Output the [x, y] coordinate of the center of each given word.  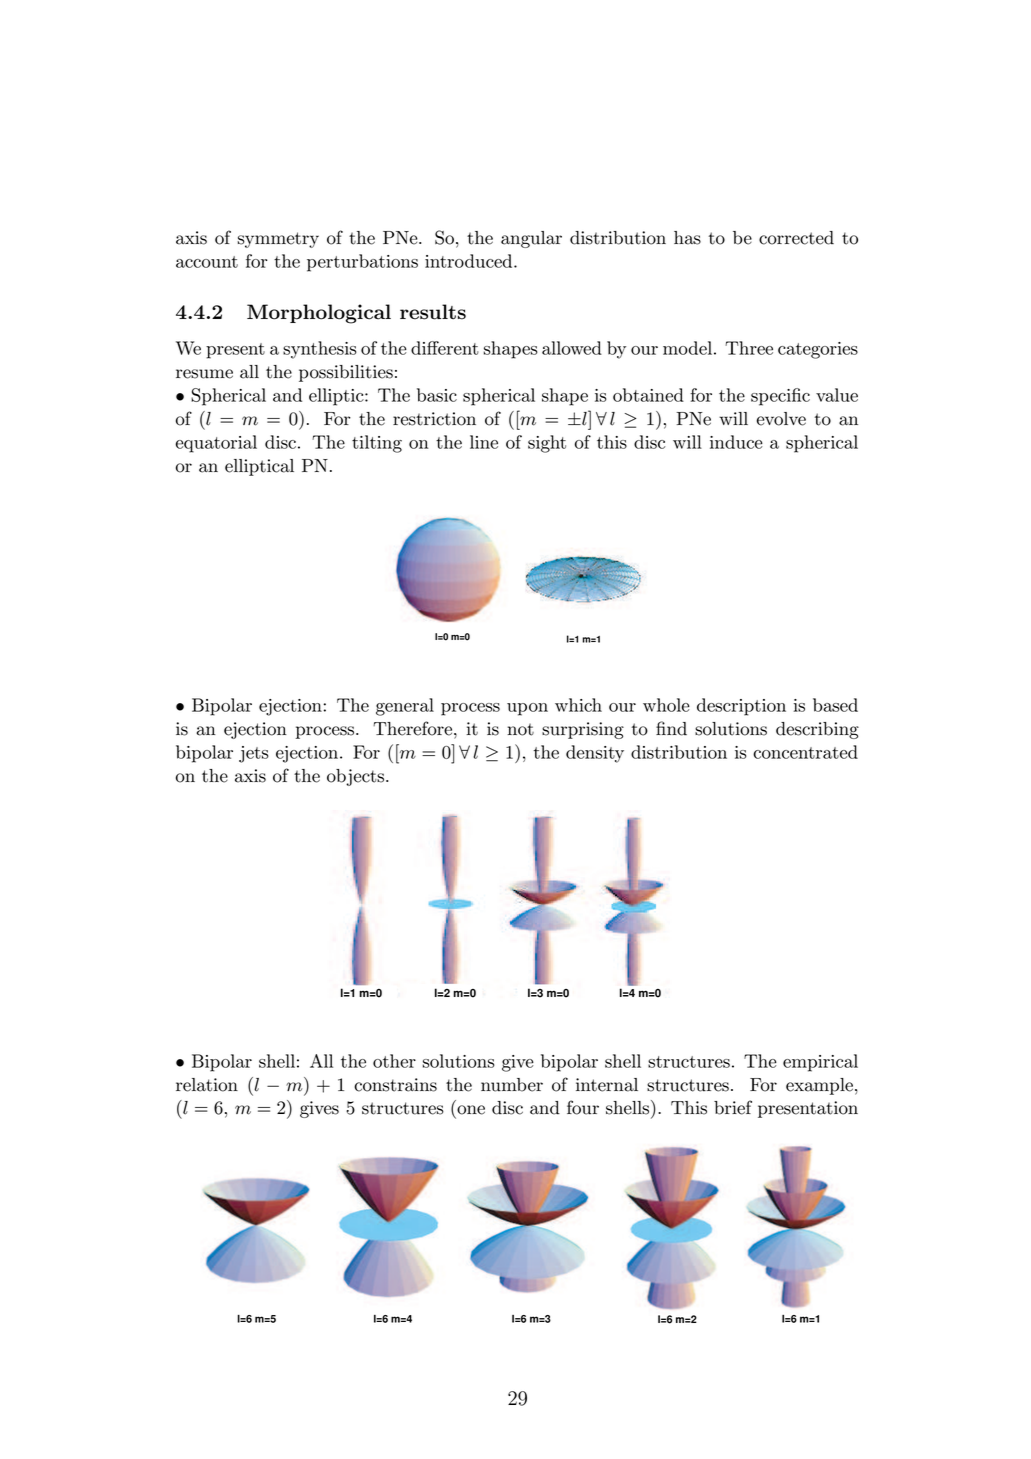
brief [733, 1107]
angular [531, 239]
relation [207, 1085]
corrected [796, 238]
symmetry [278, 240]
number [512, 1085]
